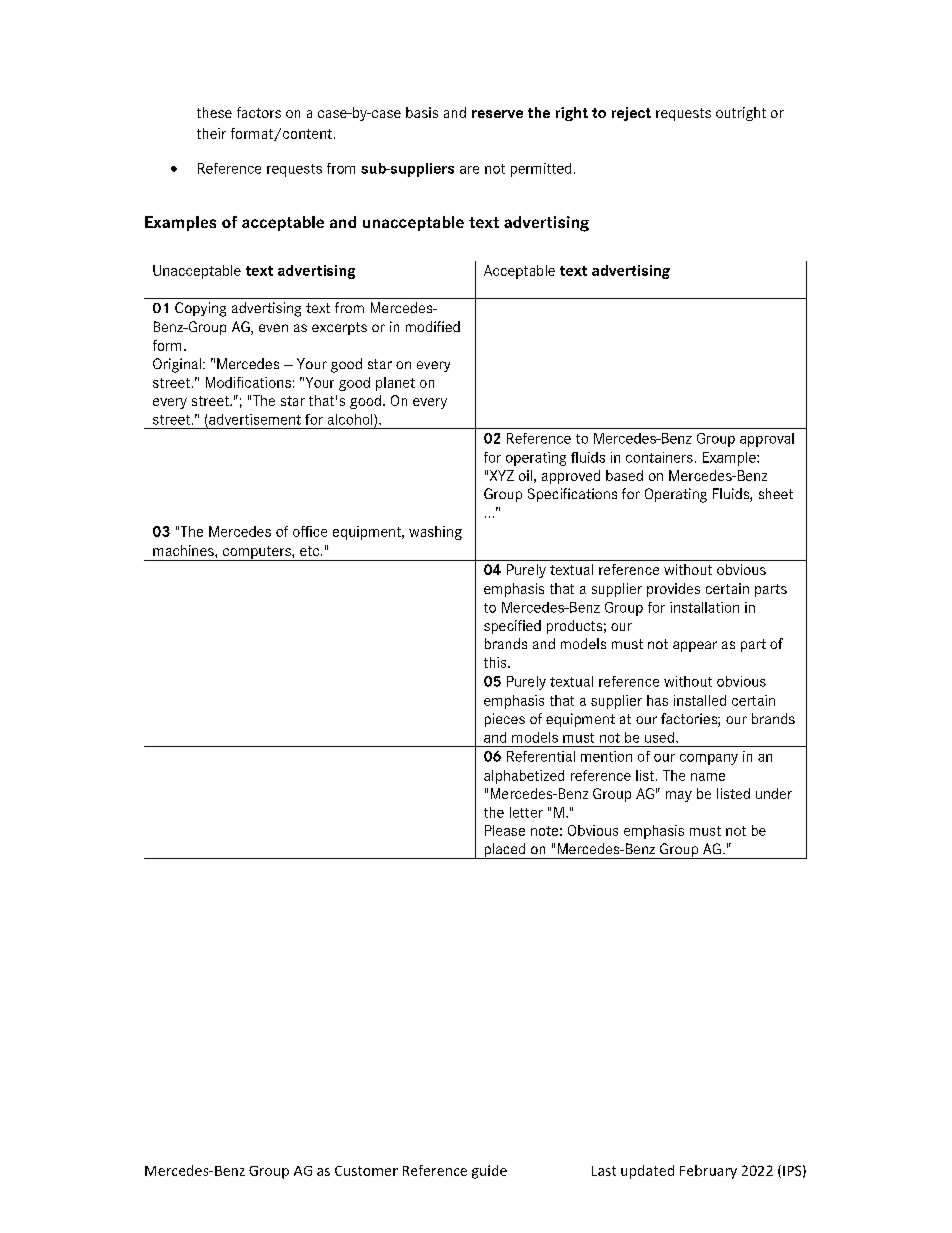 The width and height of the screenshot is (952, 1233). What do you see at coordinates (469, 170) in the screenshot?
I see `are` at bounding box center [469, 170].
